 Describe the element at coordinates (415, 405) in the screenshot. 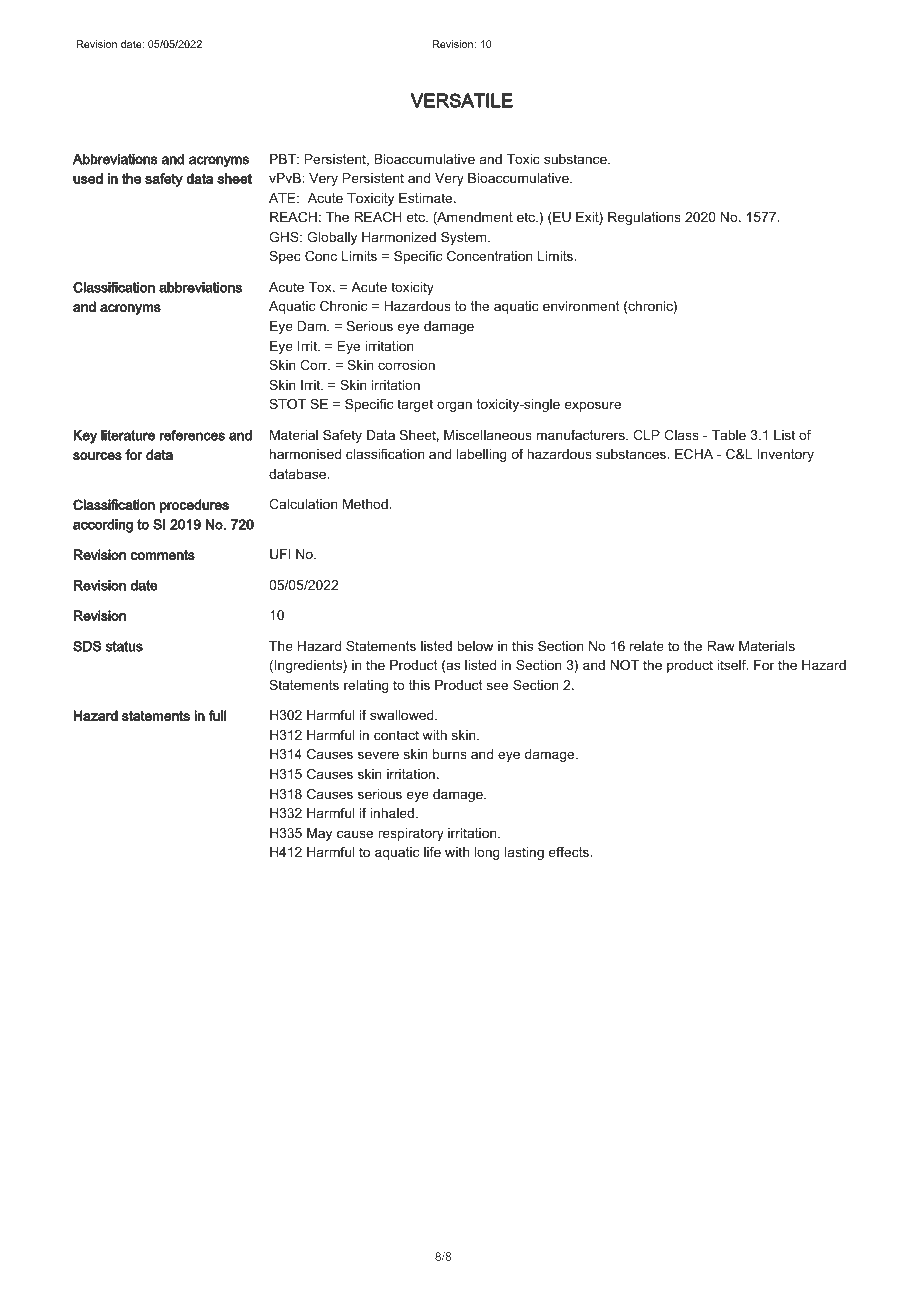

I see `target` at that location.
